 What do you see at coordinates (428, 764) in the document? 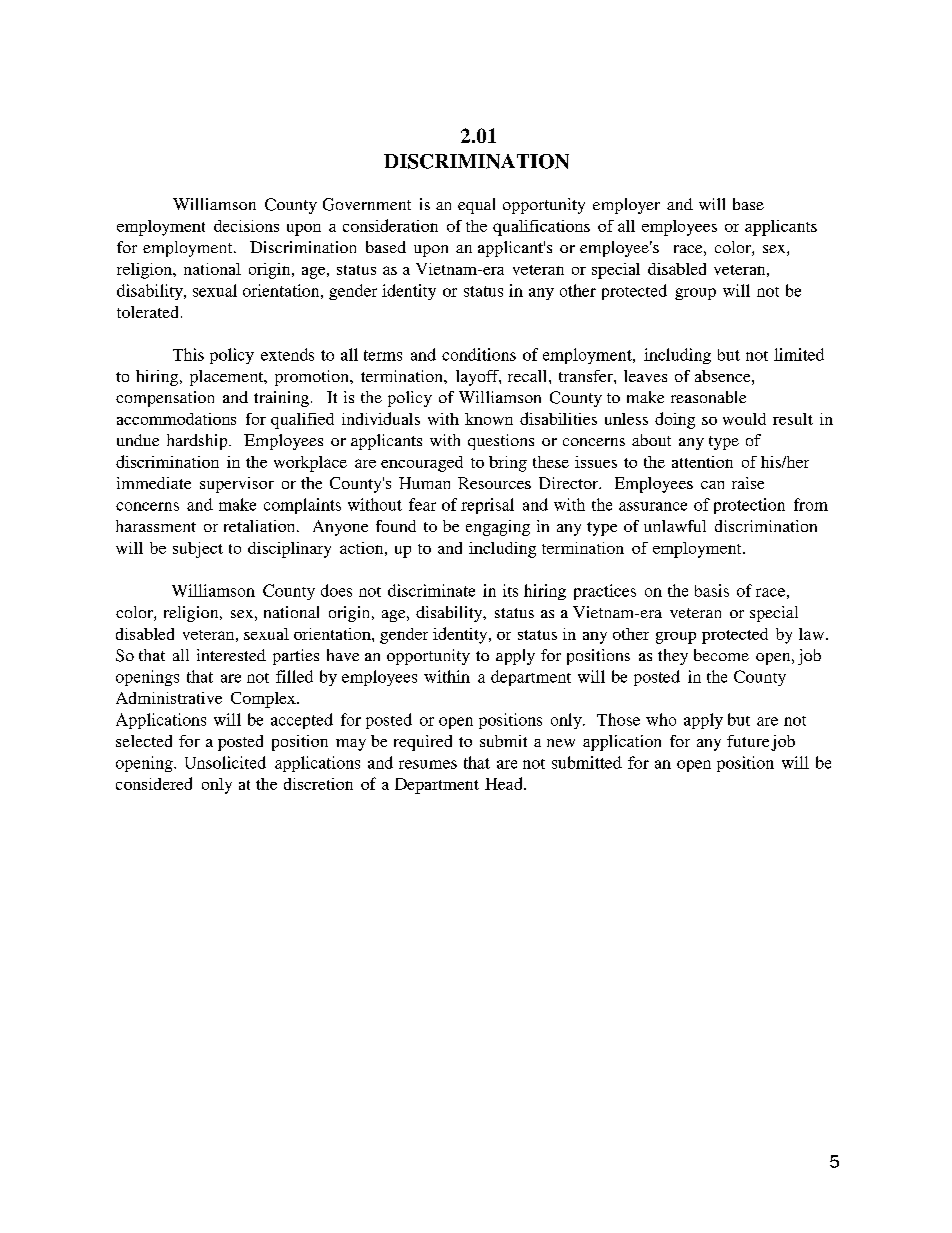
I see `resumes` at bounding box center [428, 764].
